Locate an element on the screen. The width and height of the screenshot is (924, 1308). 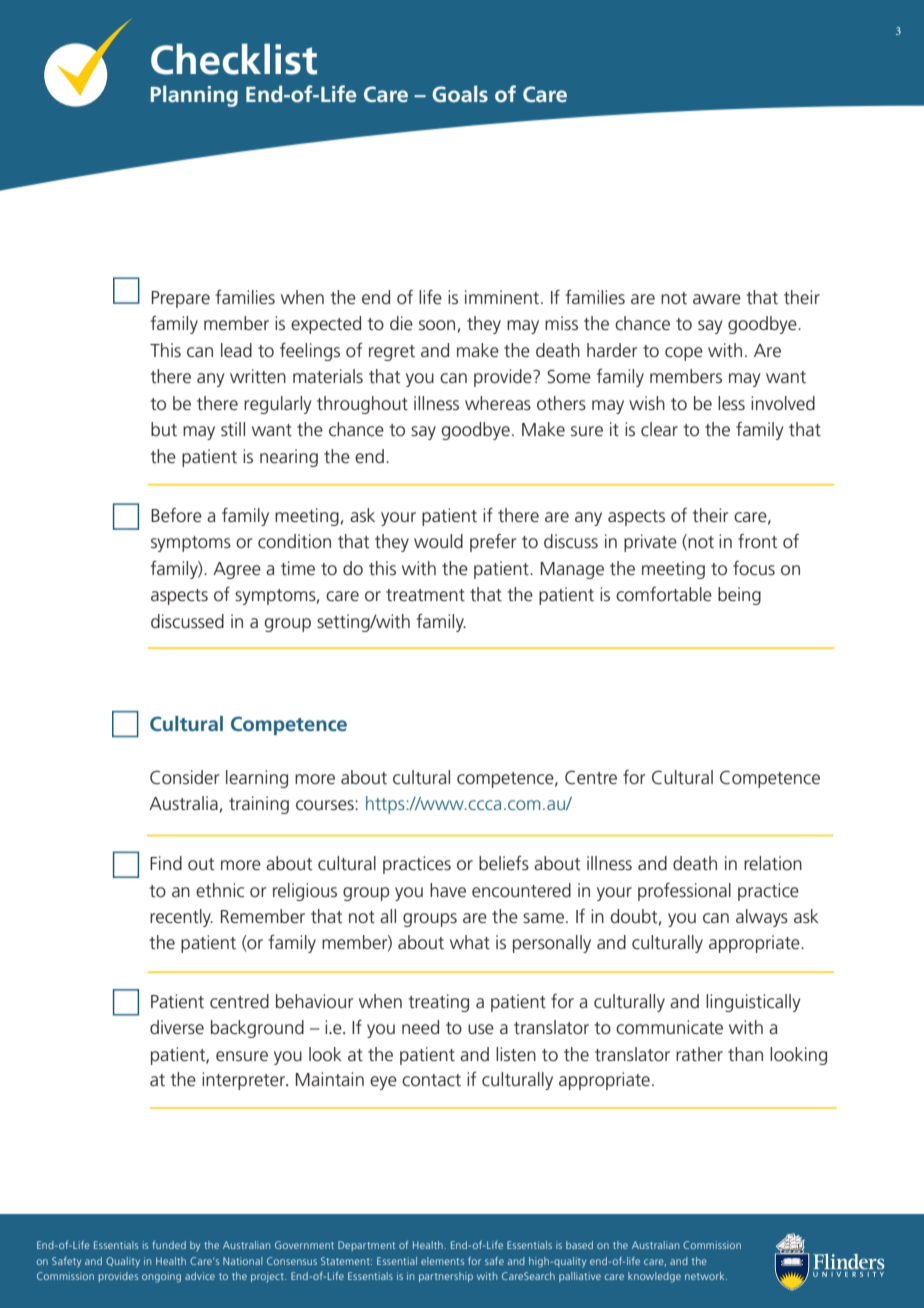
elements is located at coordinates (442, 1261).
